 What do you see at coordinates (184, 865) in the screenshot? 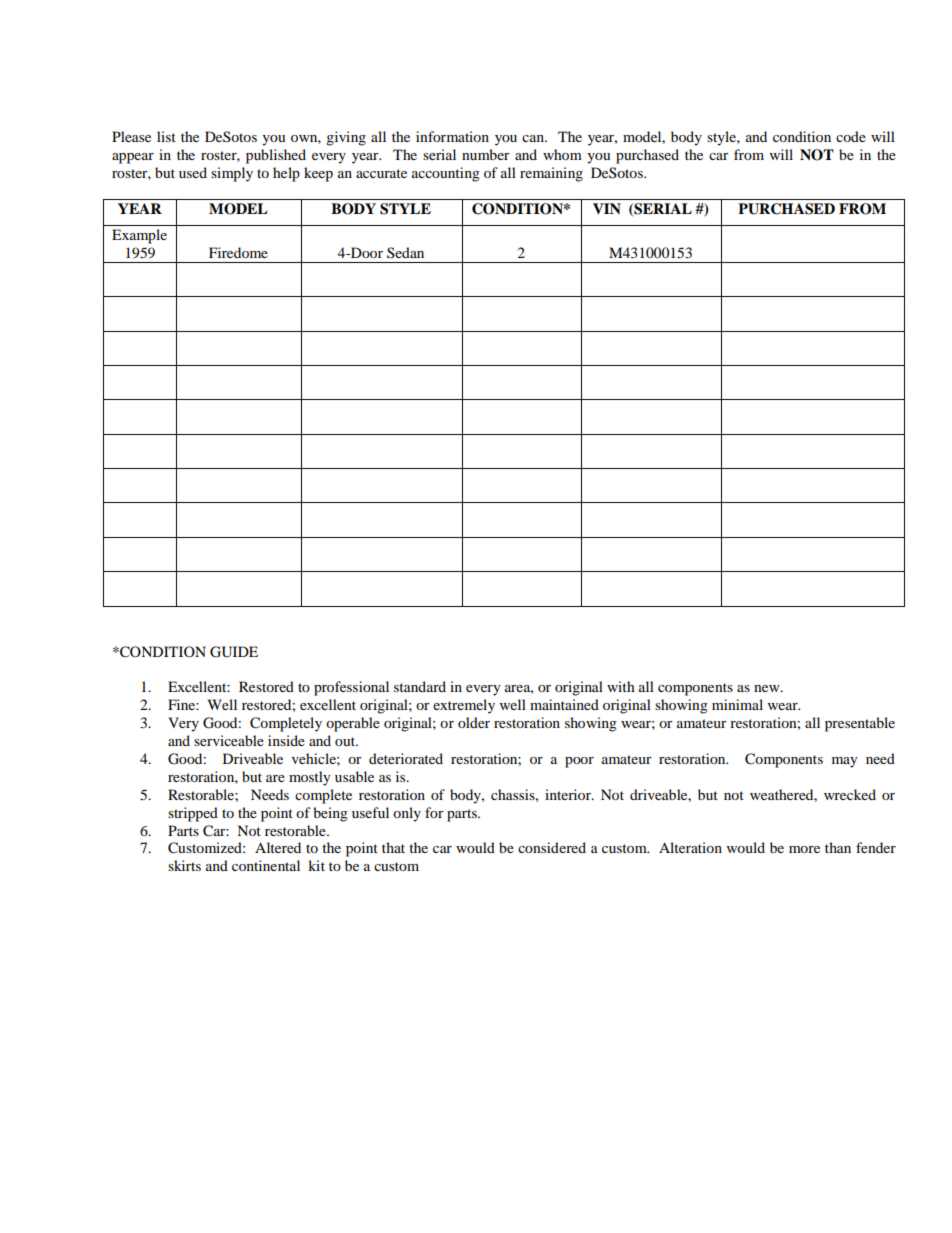
I see `skirts` at bounding box center [184, 865].
